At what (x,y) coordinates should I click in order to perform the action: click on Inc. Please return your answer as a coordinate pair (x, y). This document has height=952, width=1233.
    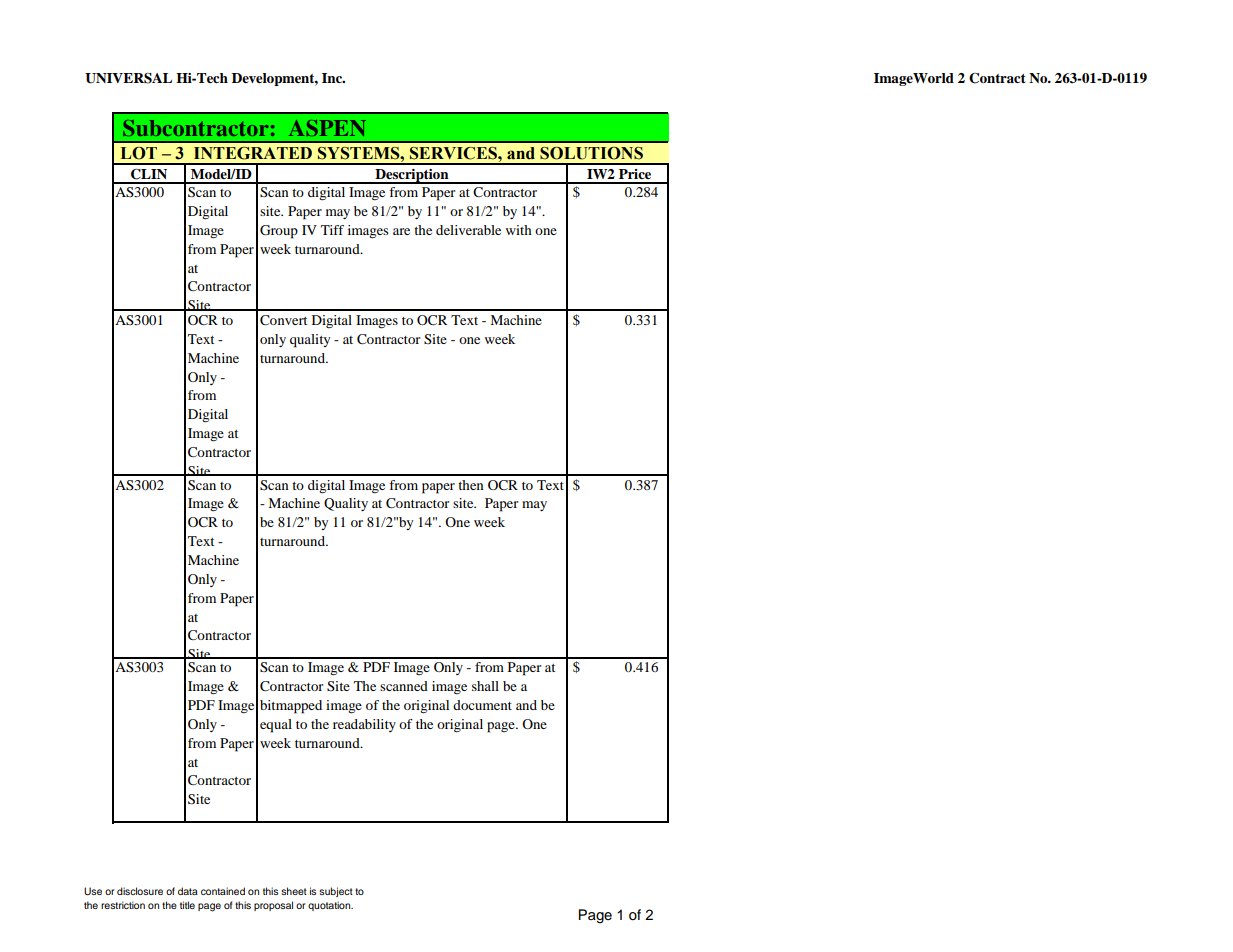
    Looking at the image, I should click on (333, 78).
